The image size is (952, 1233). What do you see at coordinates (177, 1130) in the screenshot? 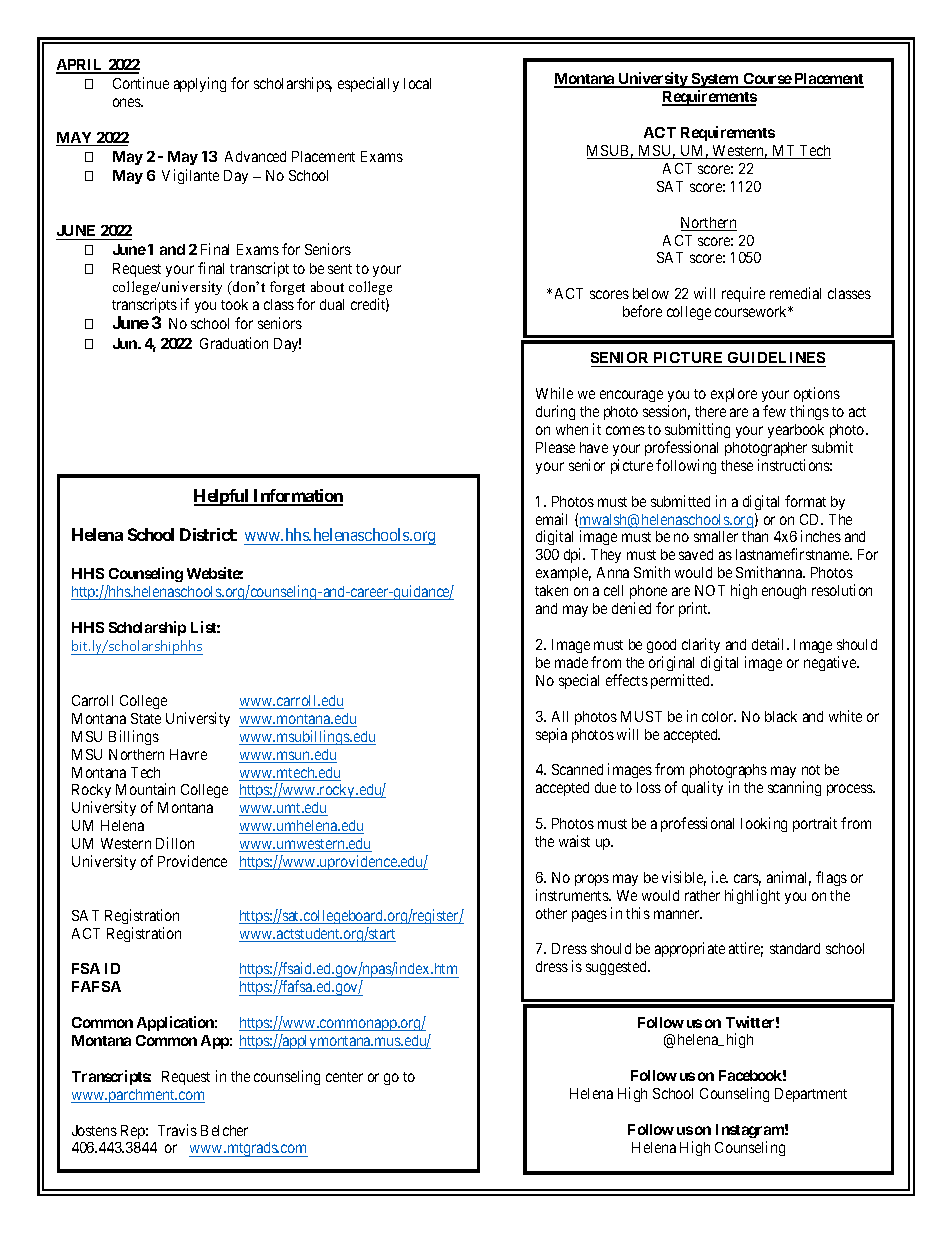
I see `Travis` at bounding box center [177, 1130].
